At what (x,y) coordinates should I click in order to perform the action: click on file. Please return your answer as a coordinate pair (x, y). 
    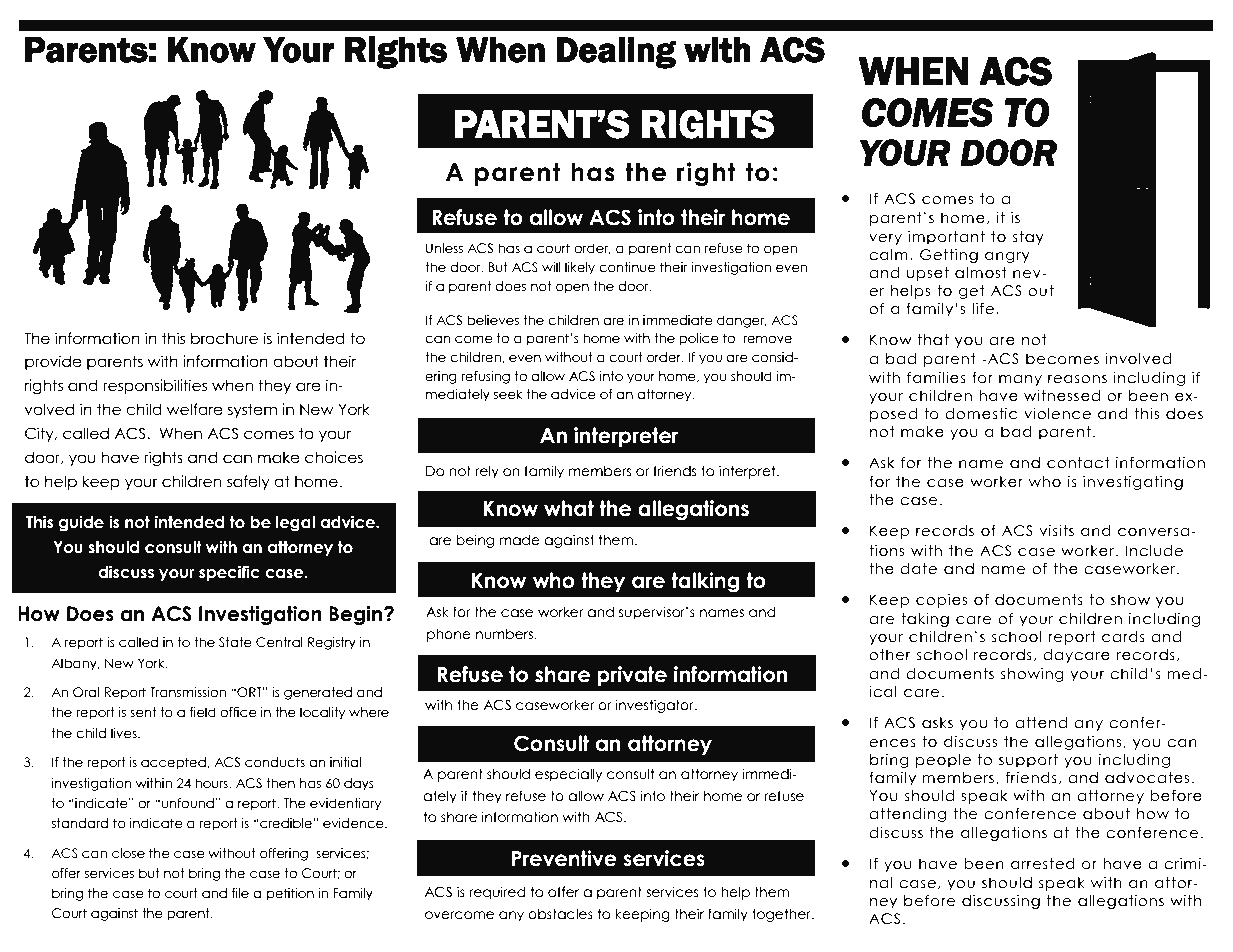
    Looking at the image, I should click on (240, 893).
